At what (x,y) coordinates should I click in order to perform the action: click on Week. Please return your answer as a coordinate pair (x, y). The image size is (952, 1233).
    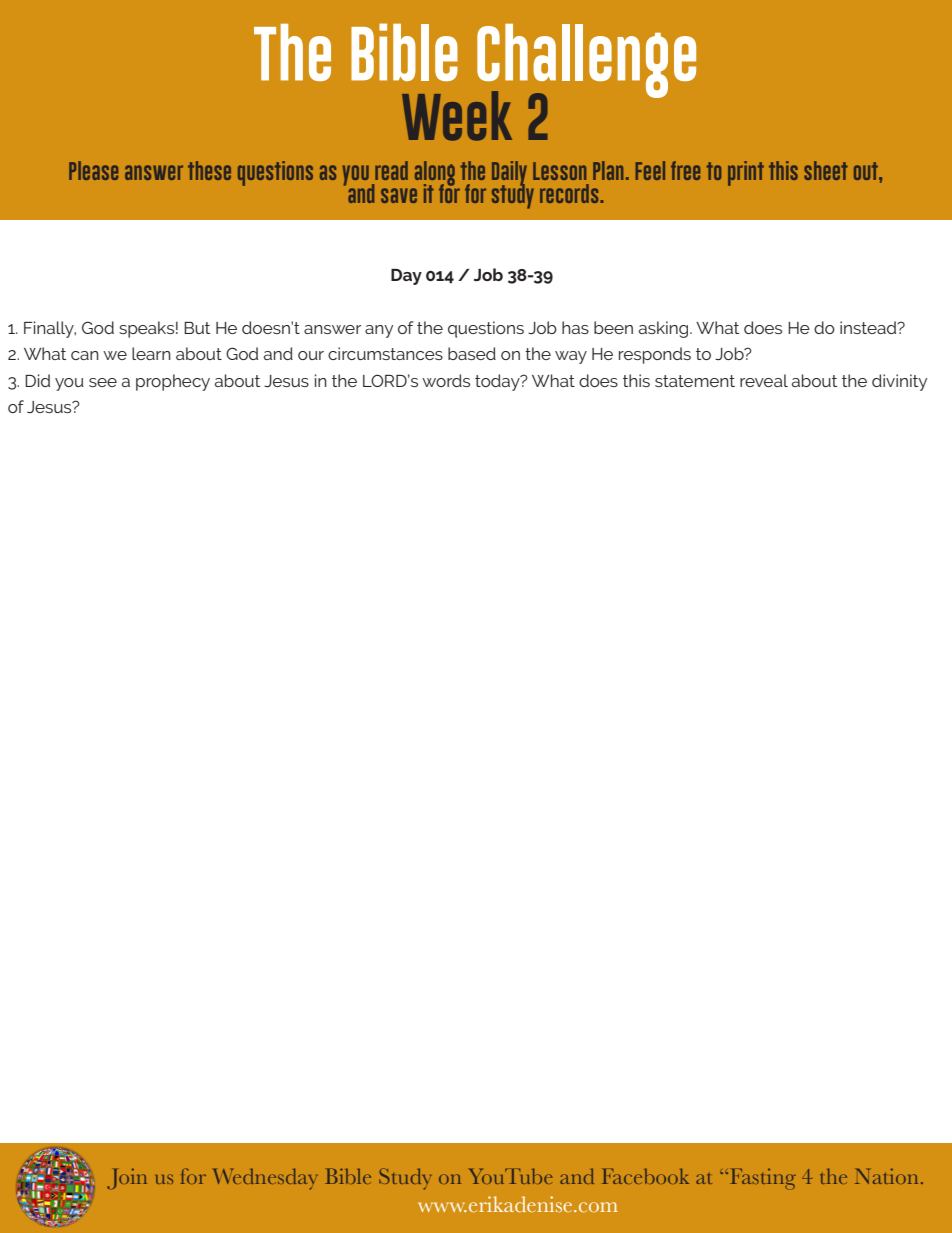
    Looking at the image, I should click on (457, 116).
